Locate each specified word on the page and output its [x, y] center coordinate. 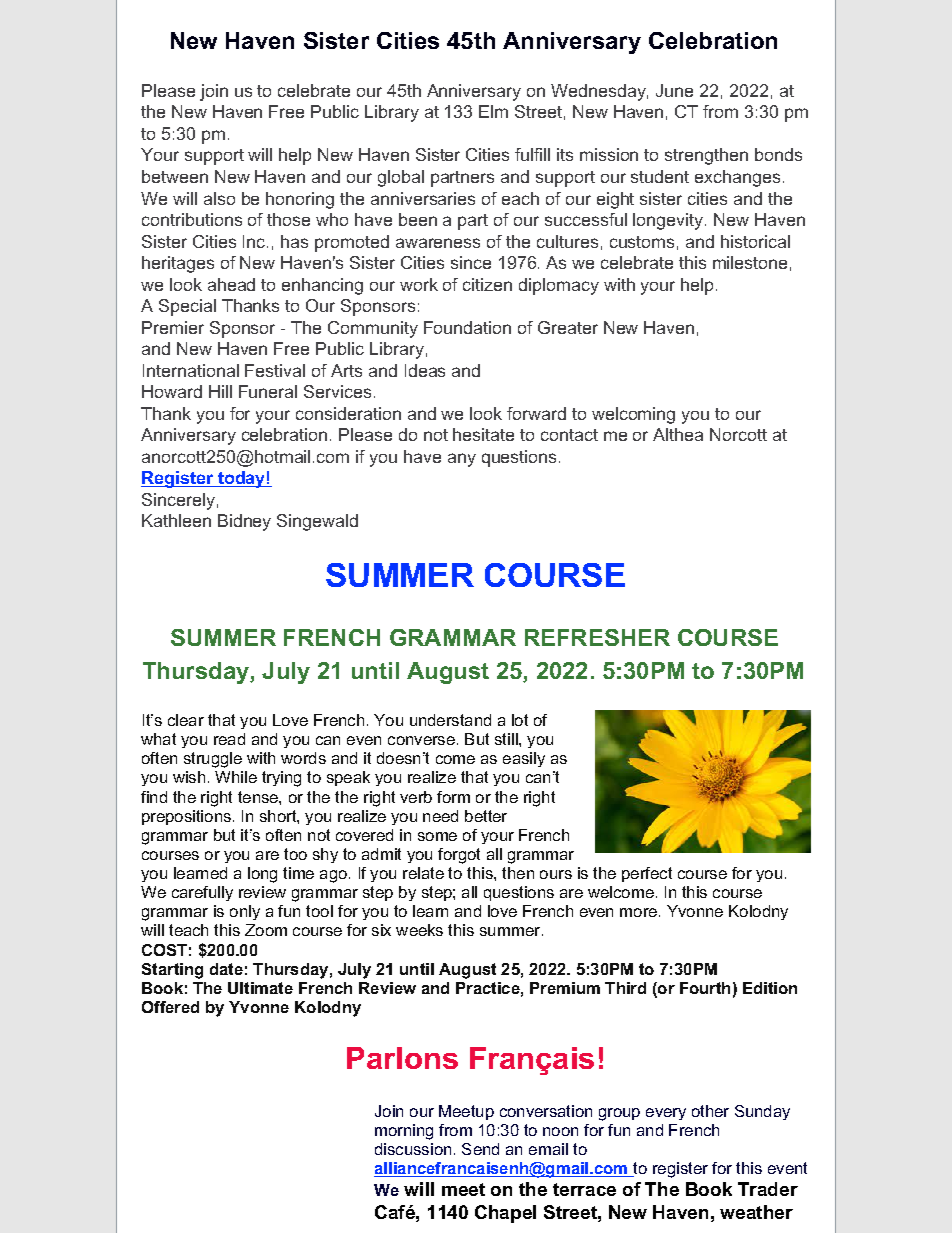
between [175, 176]
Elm [493, 111]
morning [404, 1132]
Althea [678, 434]
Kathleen [176, 520]
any [462, 460]
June [674, 90]
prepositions [186, 817]
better [486, 816]
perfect [647, 874]
